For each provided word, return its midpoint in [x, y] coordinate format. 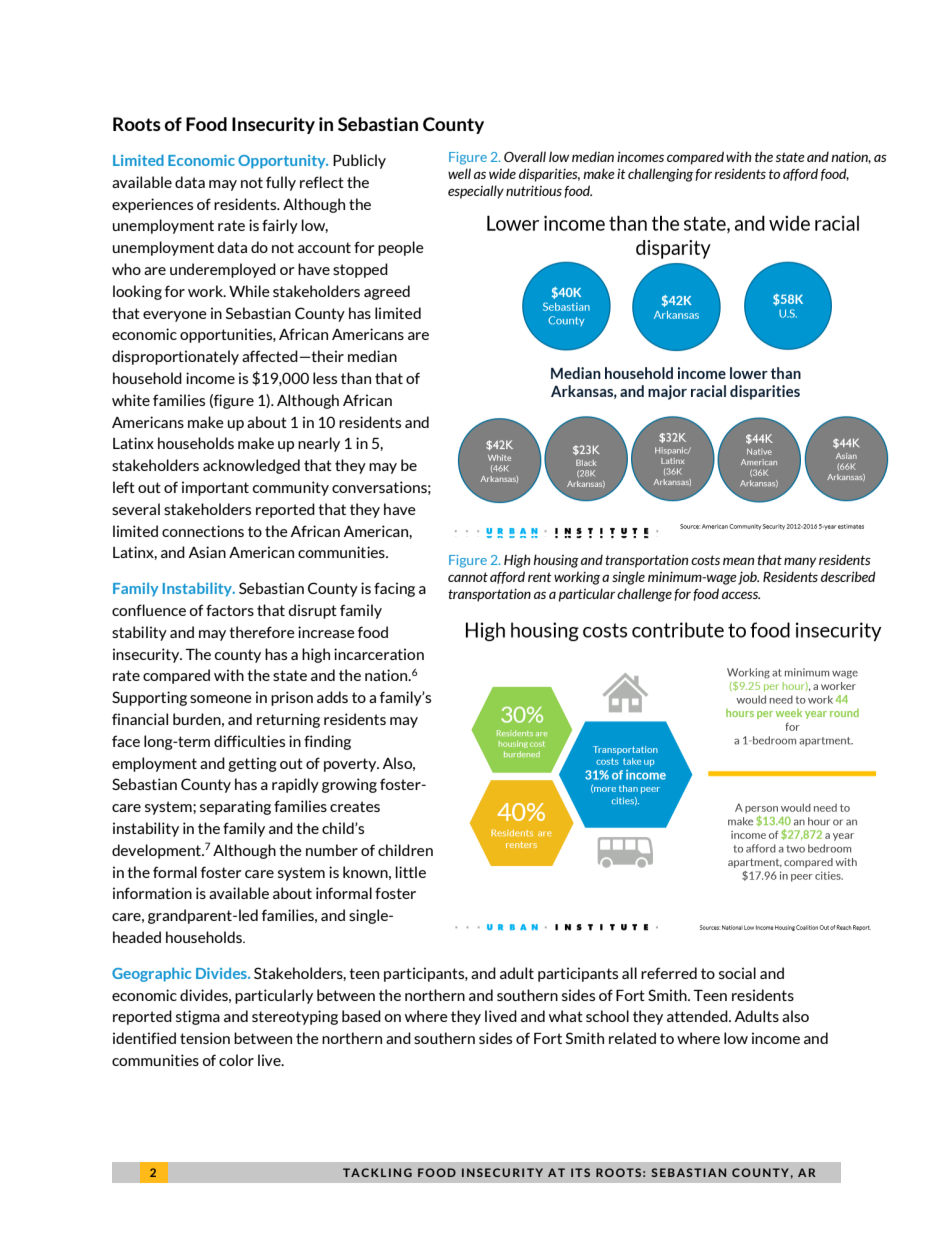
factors [230, 610]
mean [738, 561]
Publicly [359, 161]
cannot [468, 577]
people [401, 248]
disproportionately [175, 357]
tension [205, 1038]
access [741, 595]
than [356, 378]
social [737, 973]
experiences [152, 205]
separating [235, 807]
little [411, 872]
